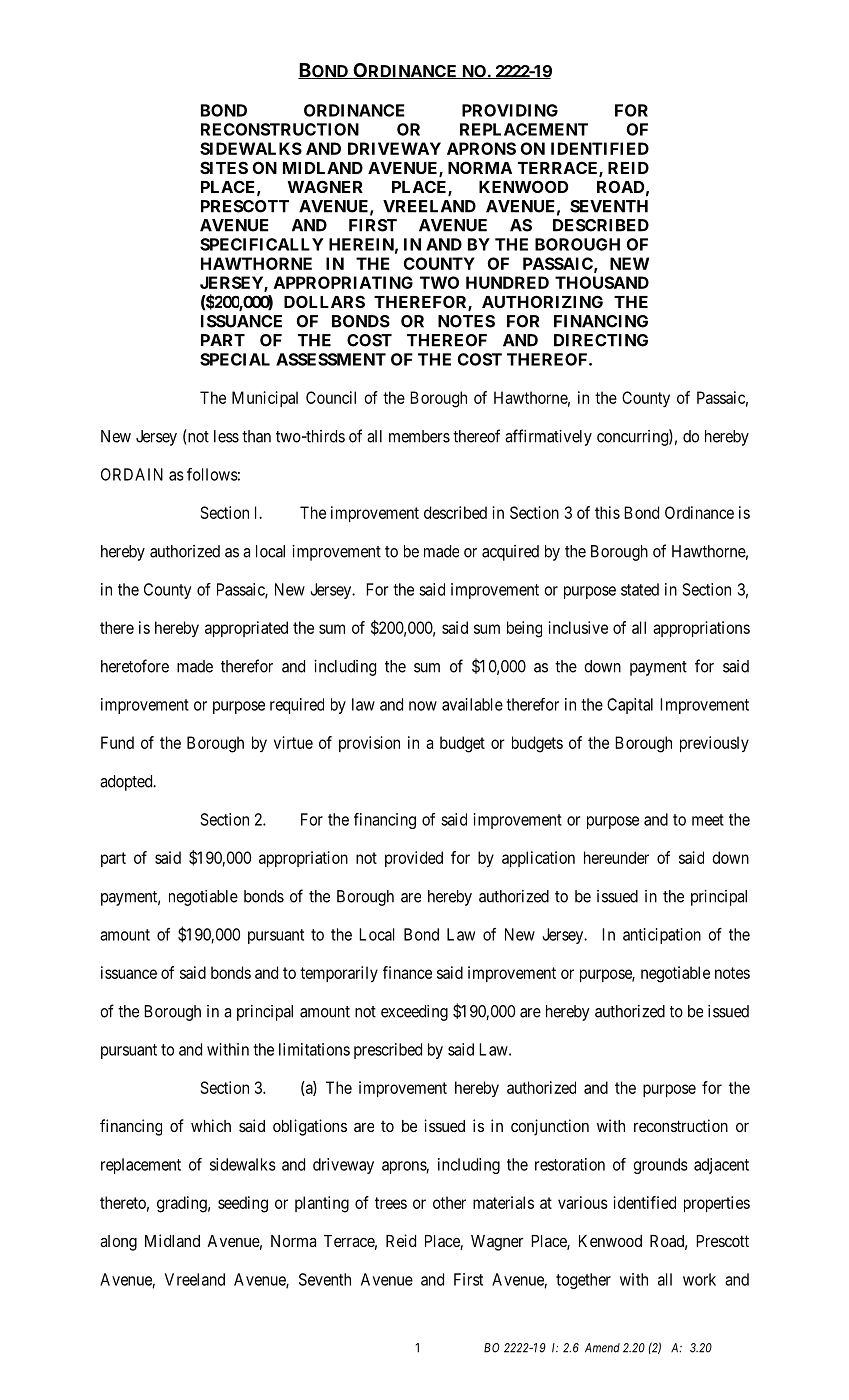 The height and width of the page is (1400, 849). I want to click on trees, so click(391, 1203).
